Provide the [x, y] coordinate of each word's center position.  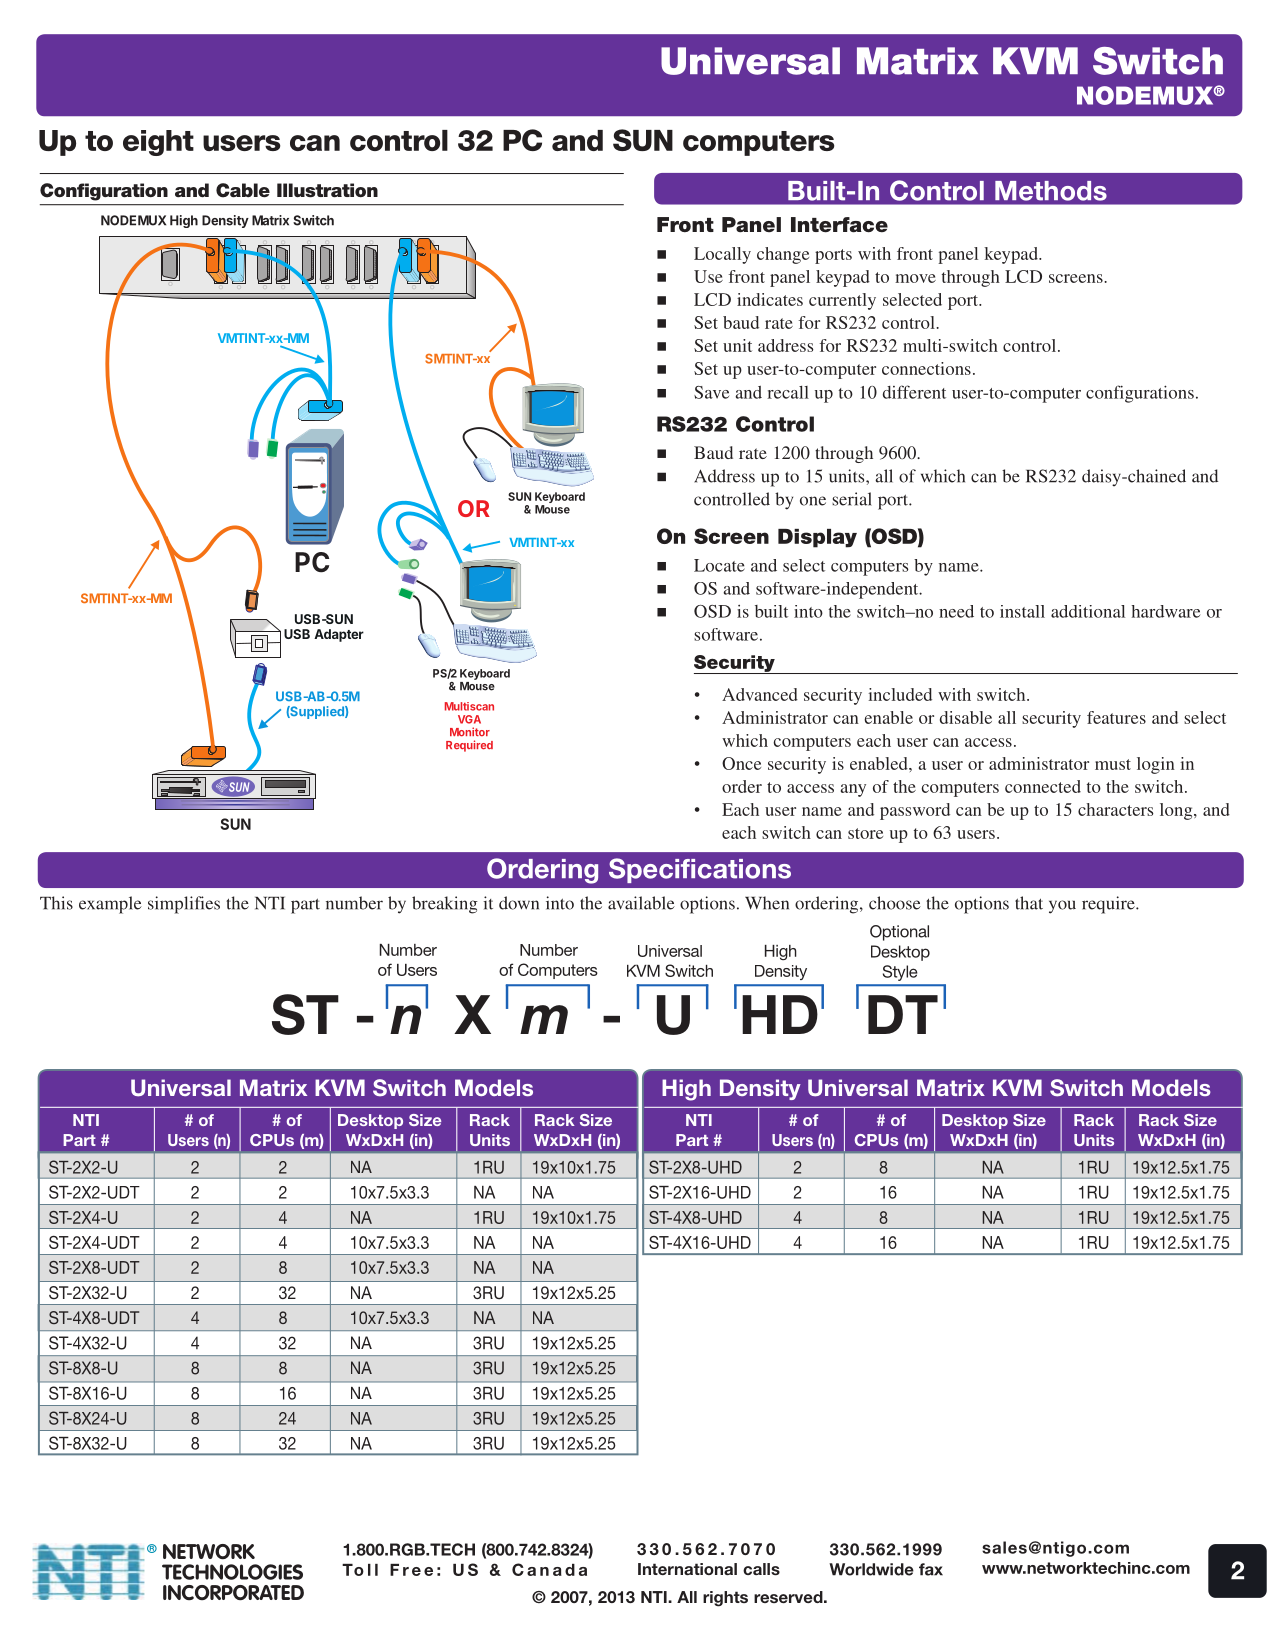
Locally [722, 255]
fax [931, 1569]
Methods [1051, 191]
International [687, 1569]
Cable [243, 190]
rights [725, 1599]
